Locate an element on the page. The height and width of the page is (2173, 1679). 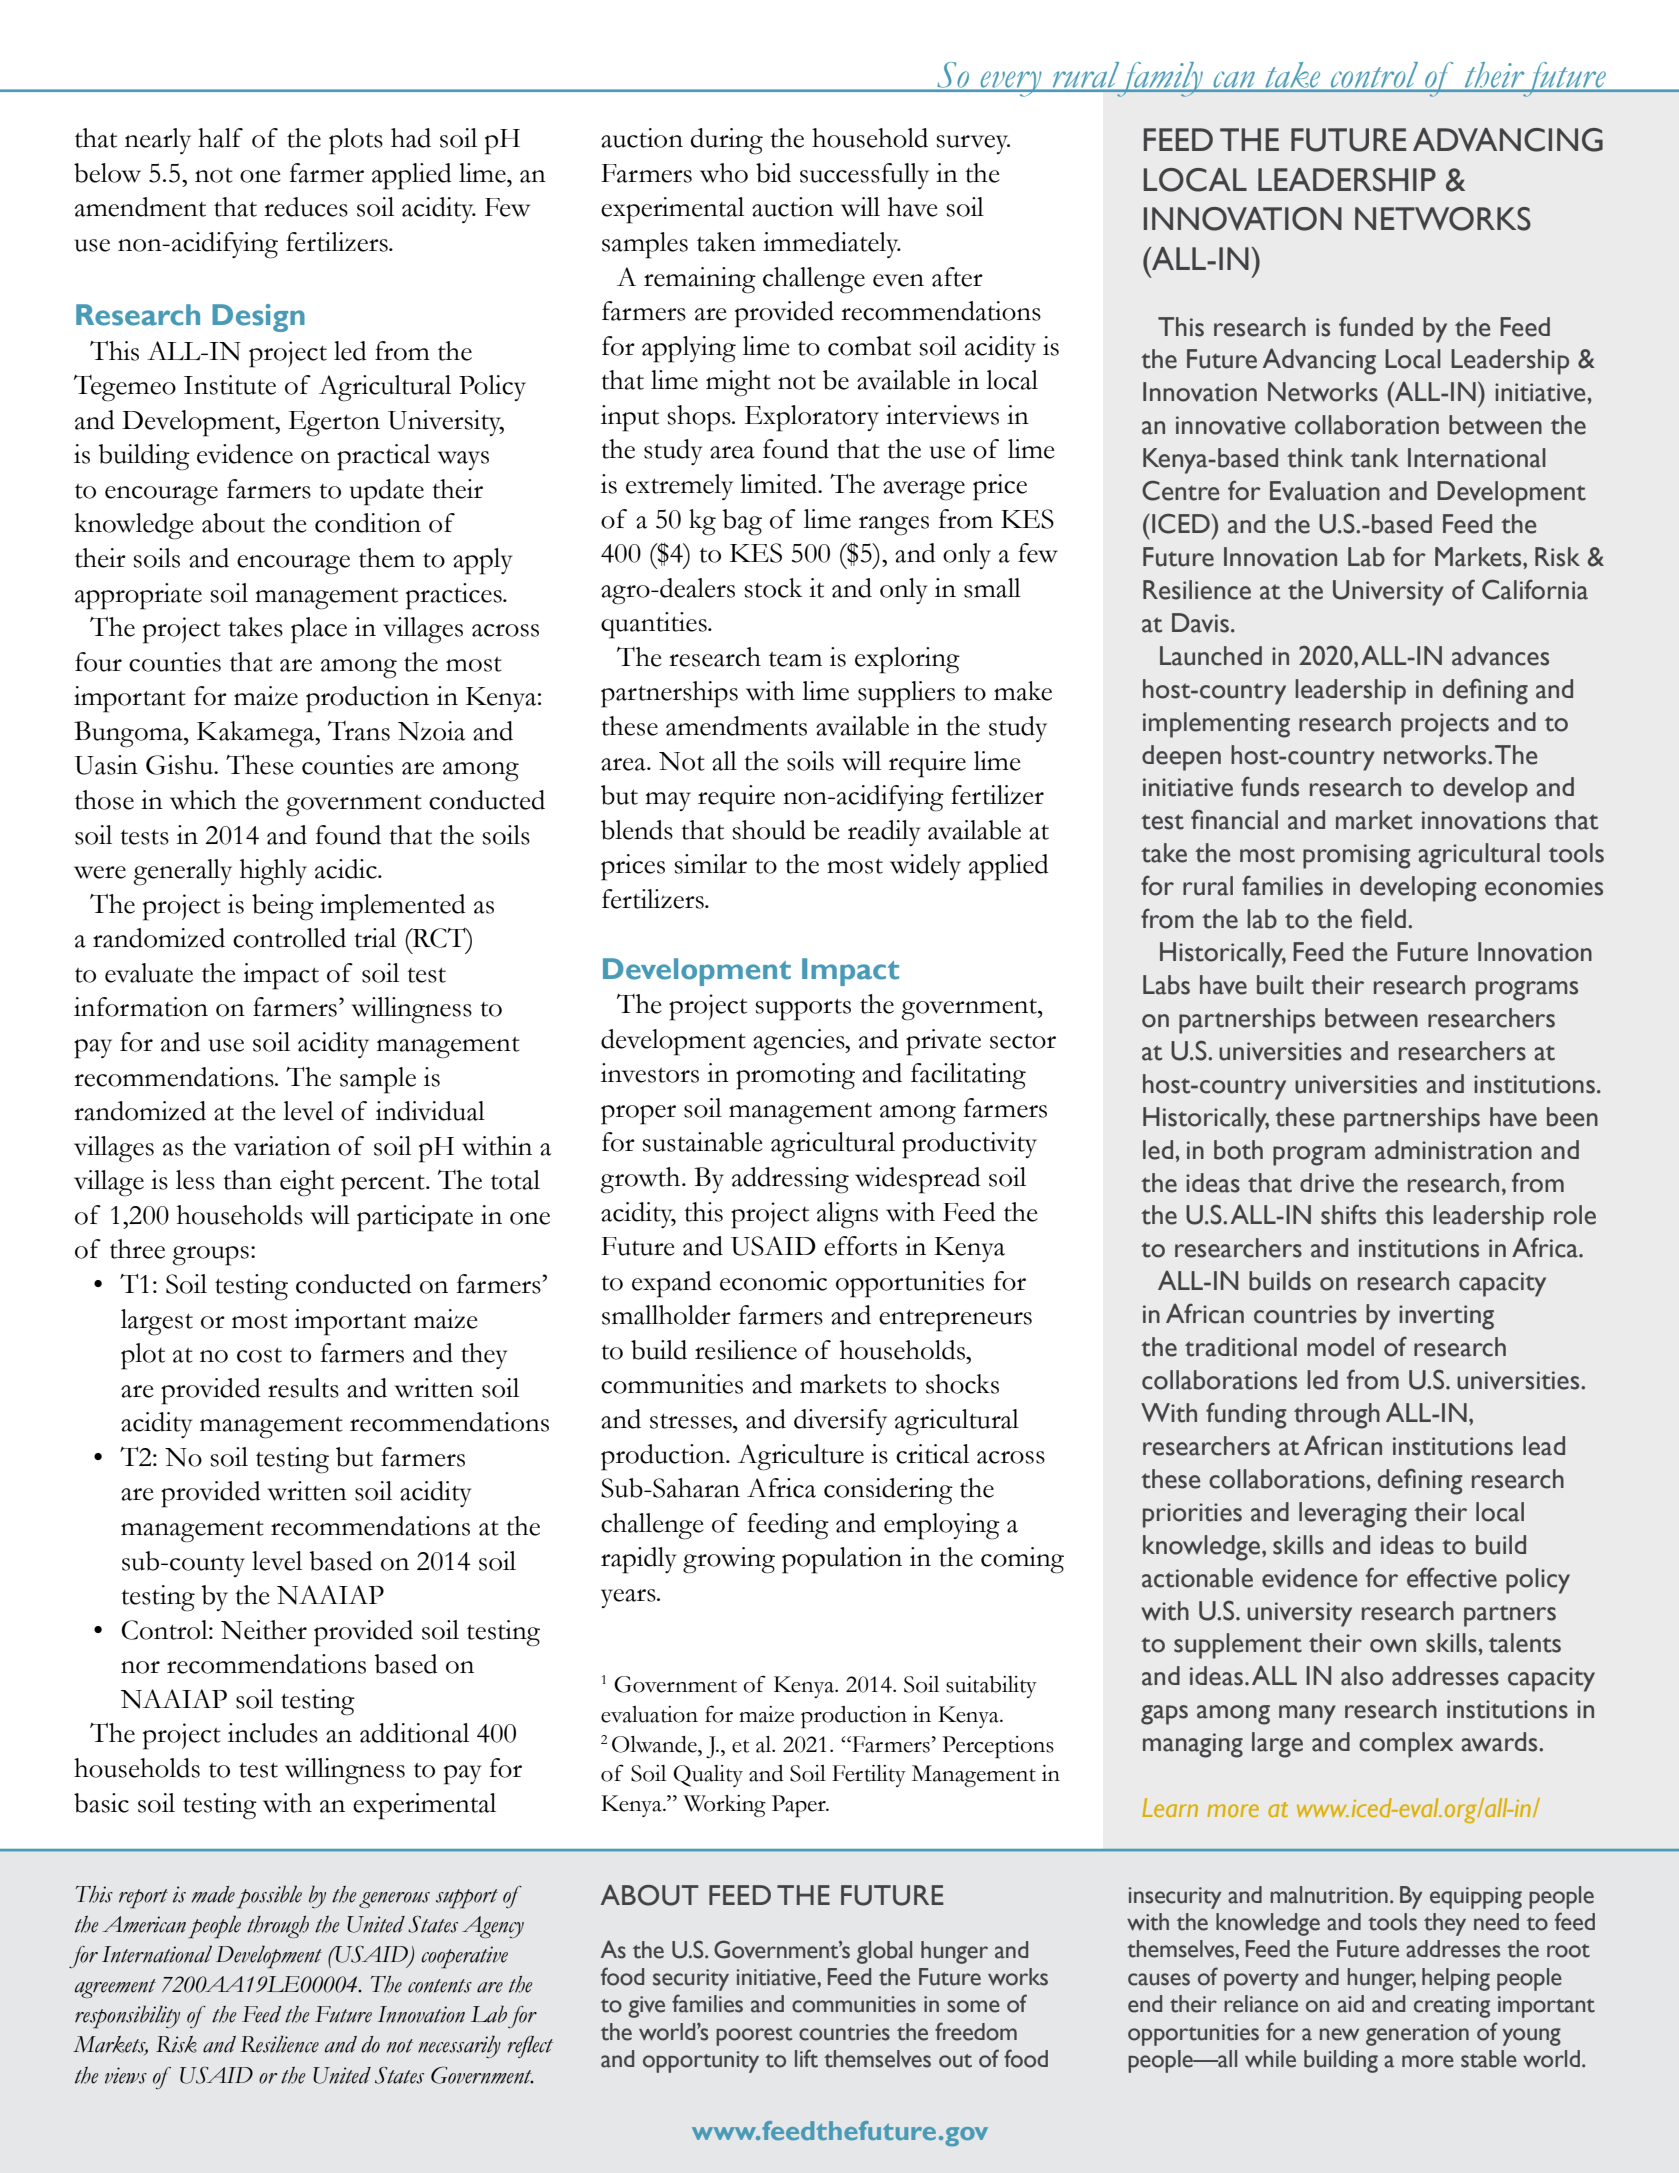
results is located at coordinates (303, 1388).
